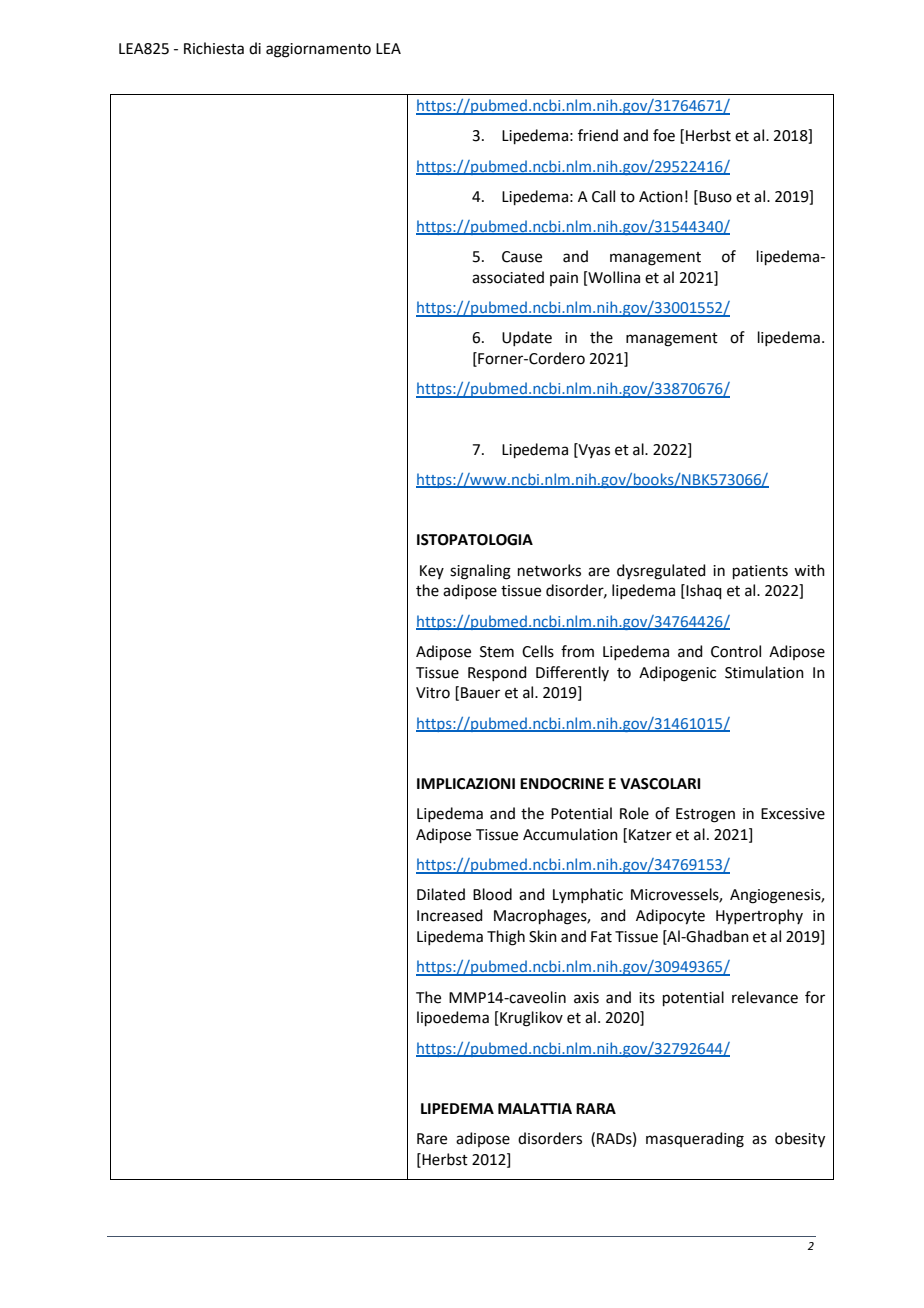  What do you see at coordinates (480, 572) in the screenshot?
I see `signaling` at bounding box center [480, 572].
